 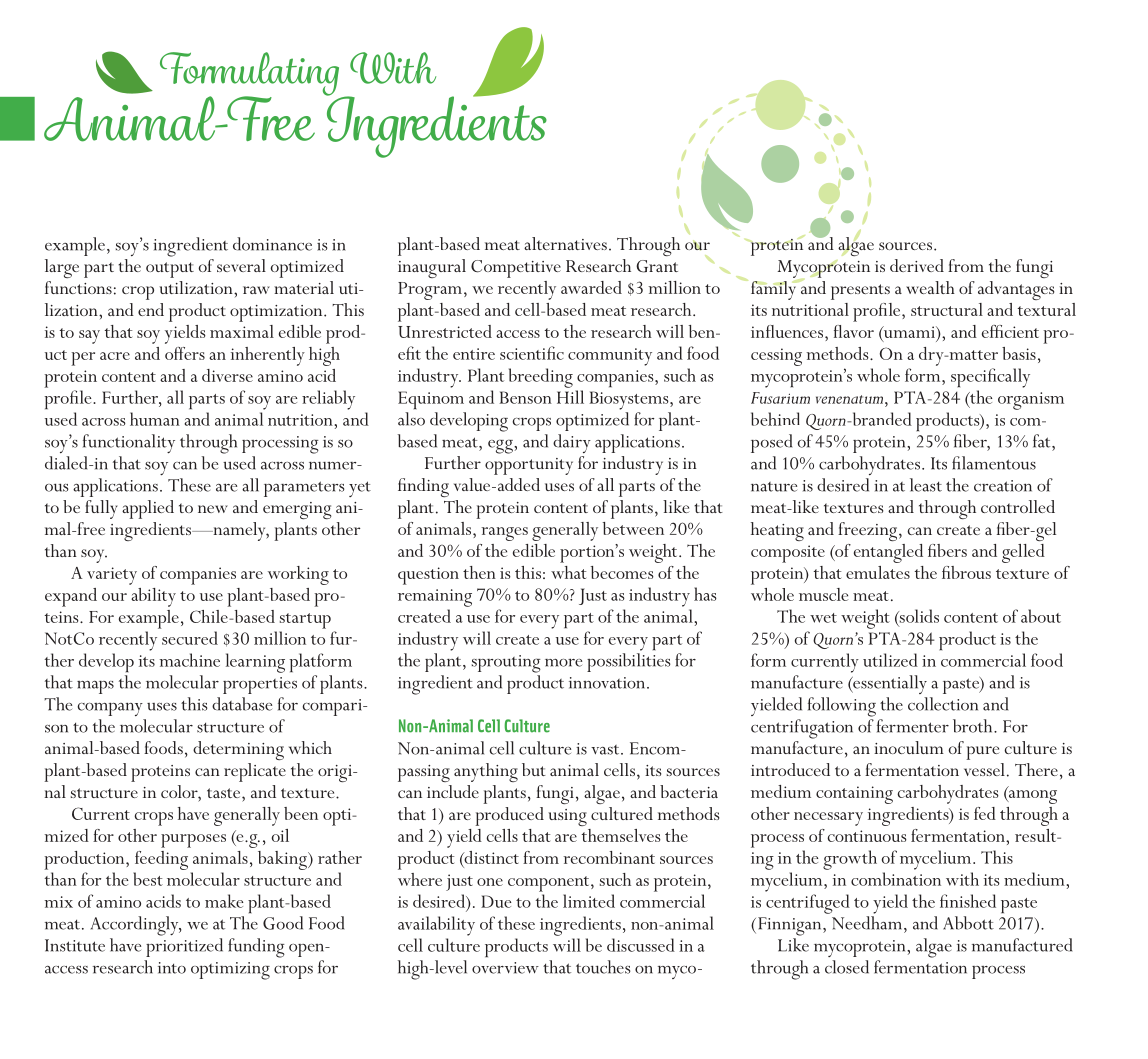 I want to click on fibrous, so click(x=966, y=572).
